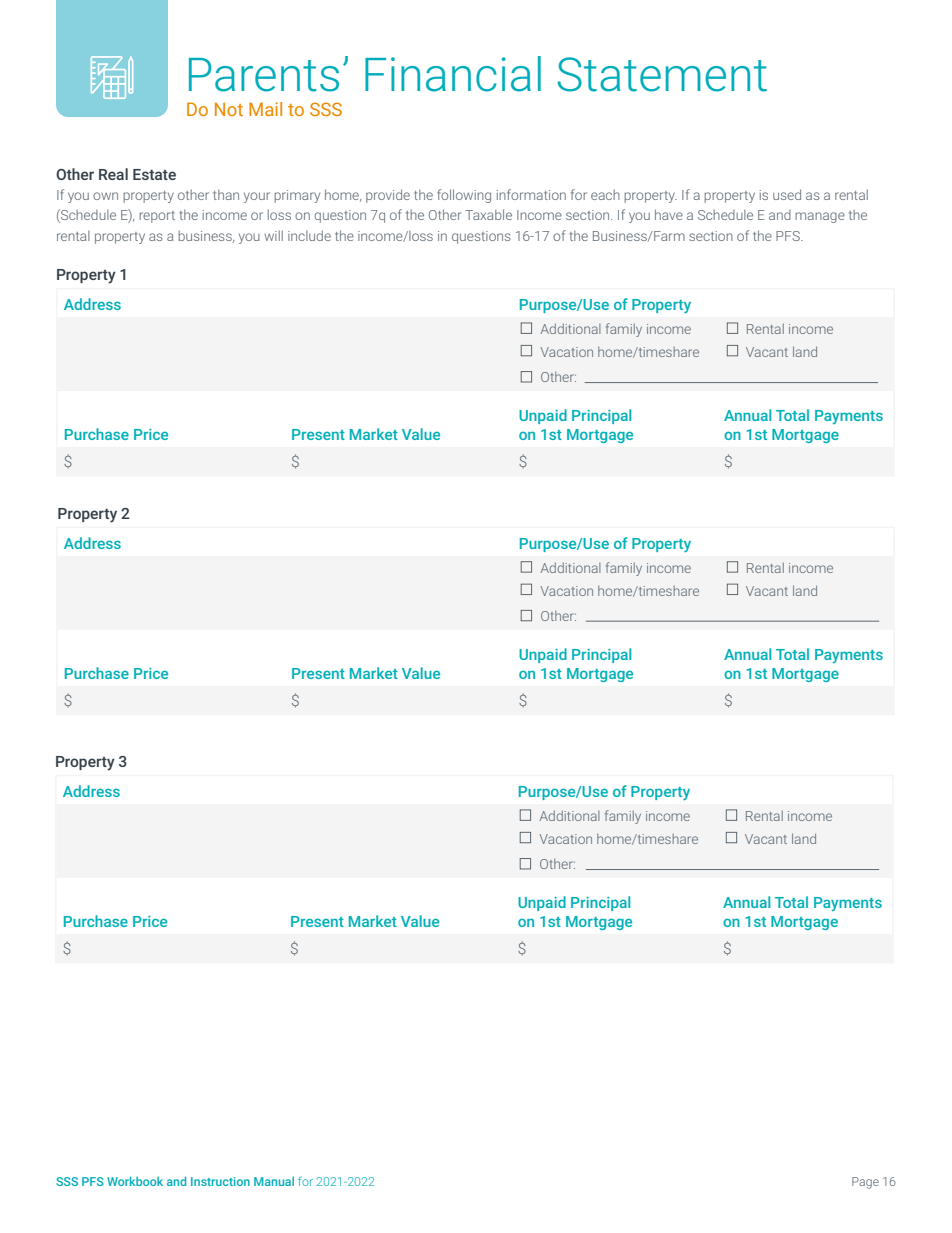  I want to click on following, so click(464, 196).
